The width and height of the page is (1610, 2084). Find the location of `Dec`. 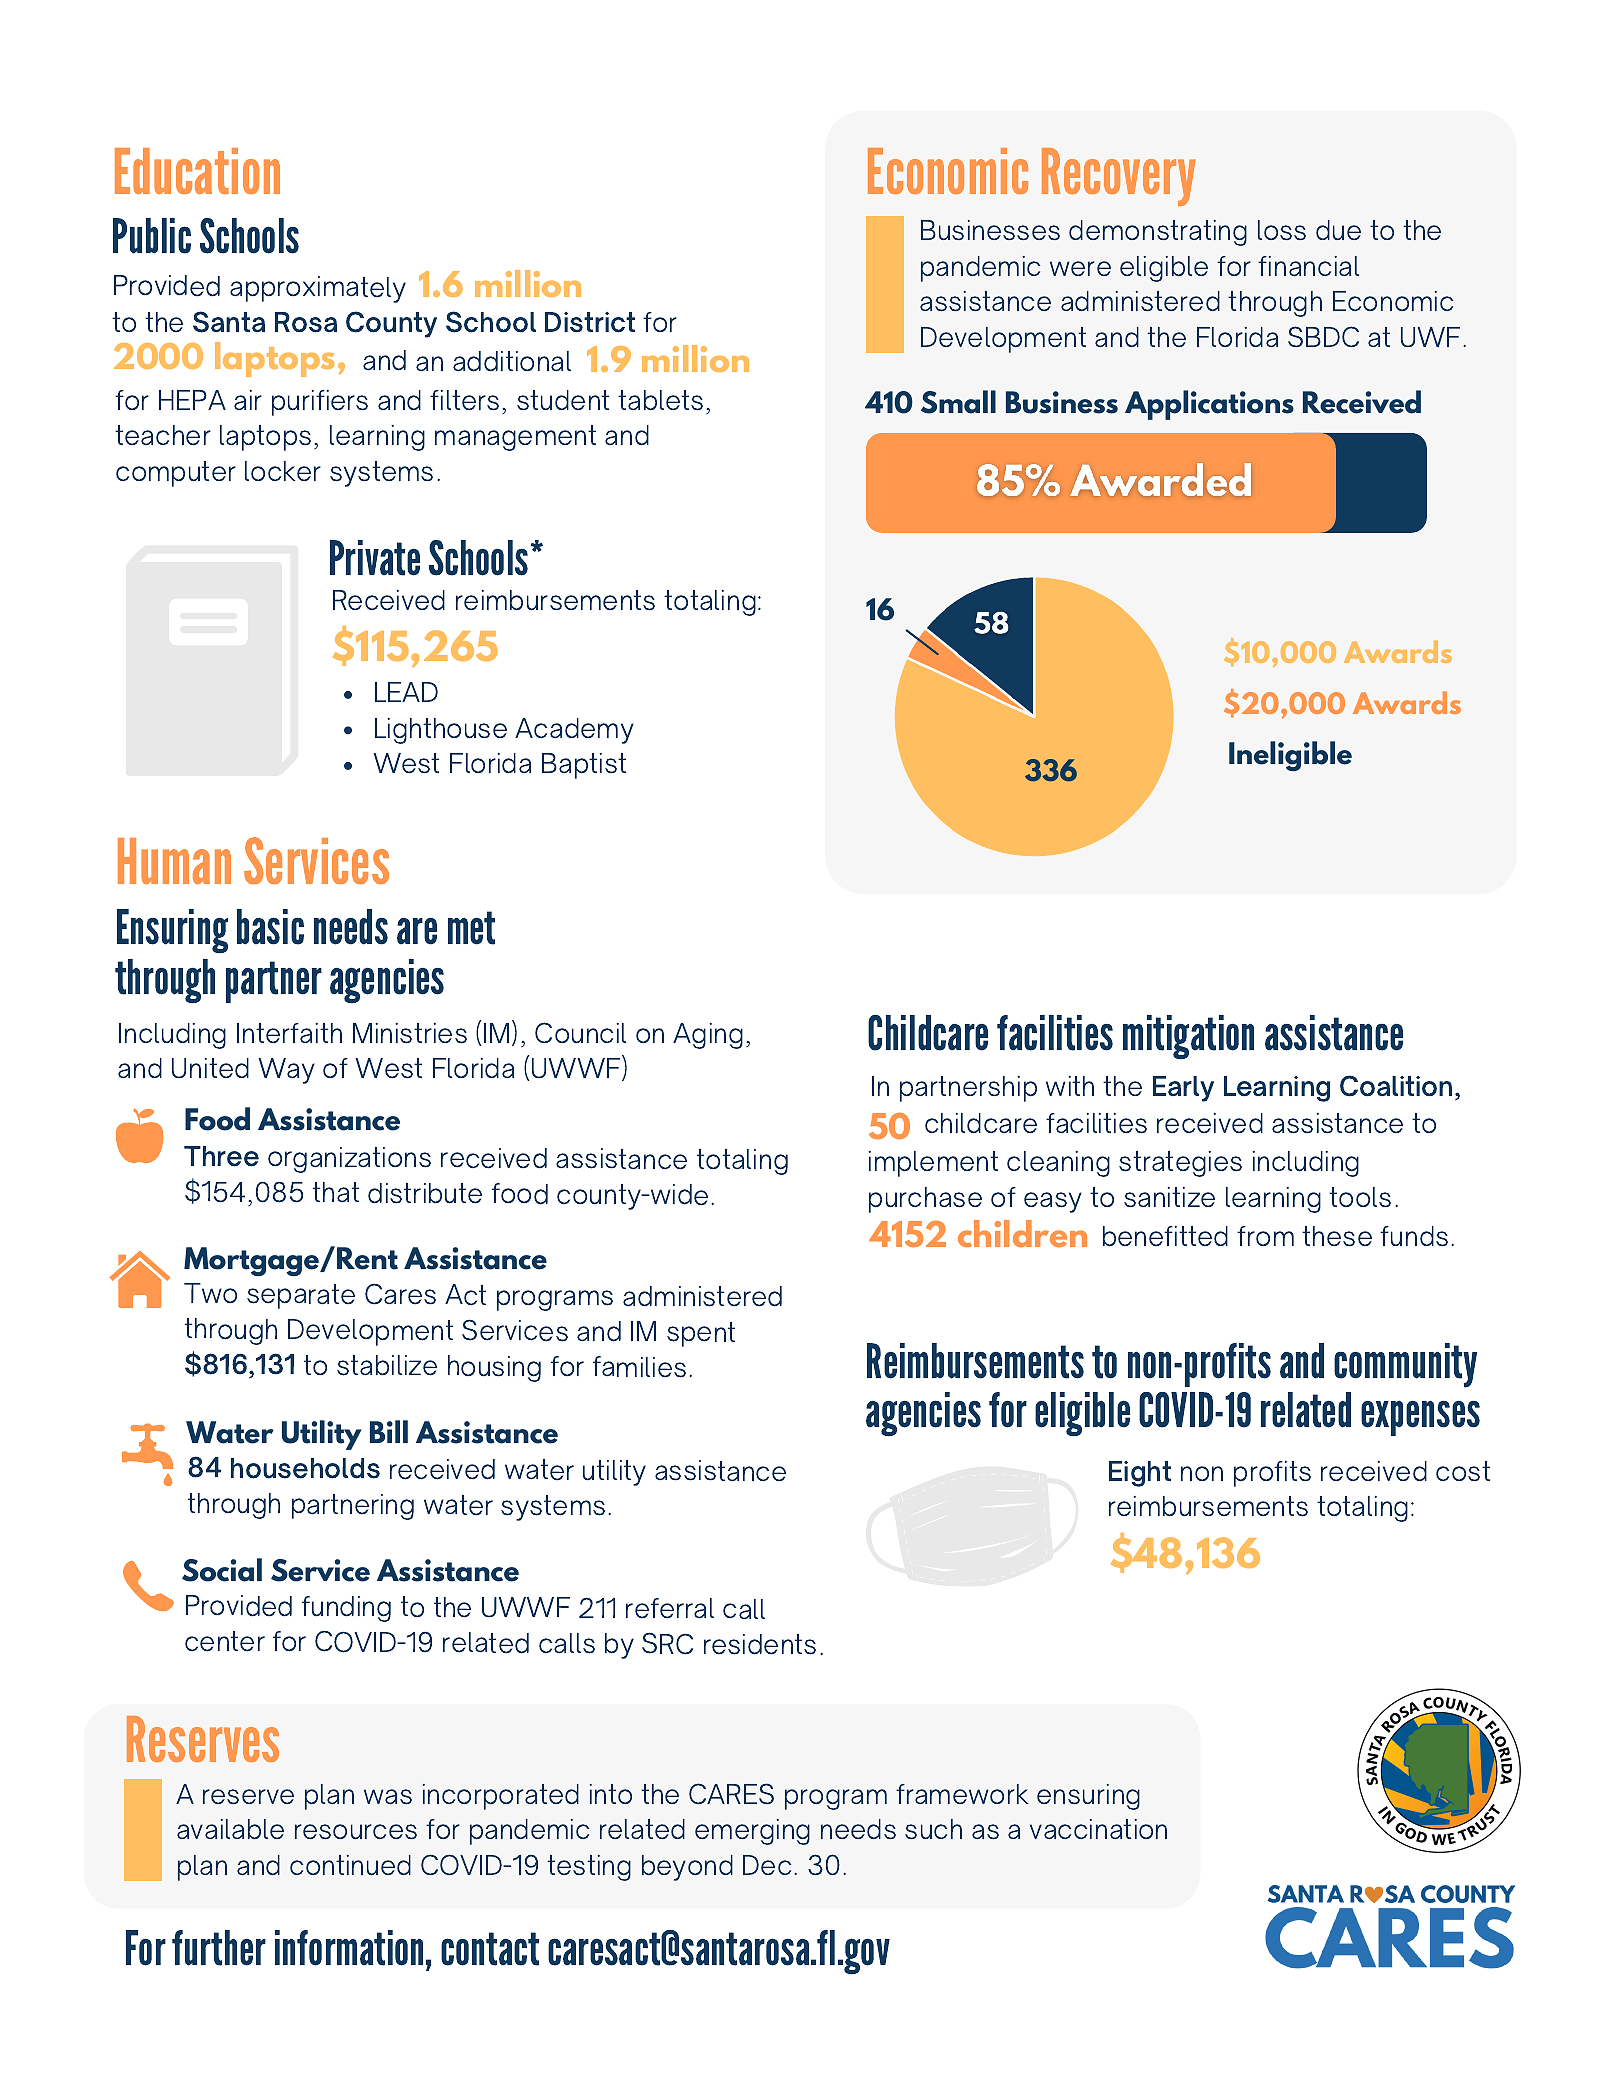

Dec is located at coordinates (767, 1865).
